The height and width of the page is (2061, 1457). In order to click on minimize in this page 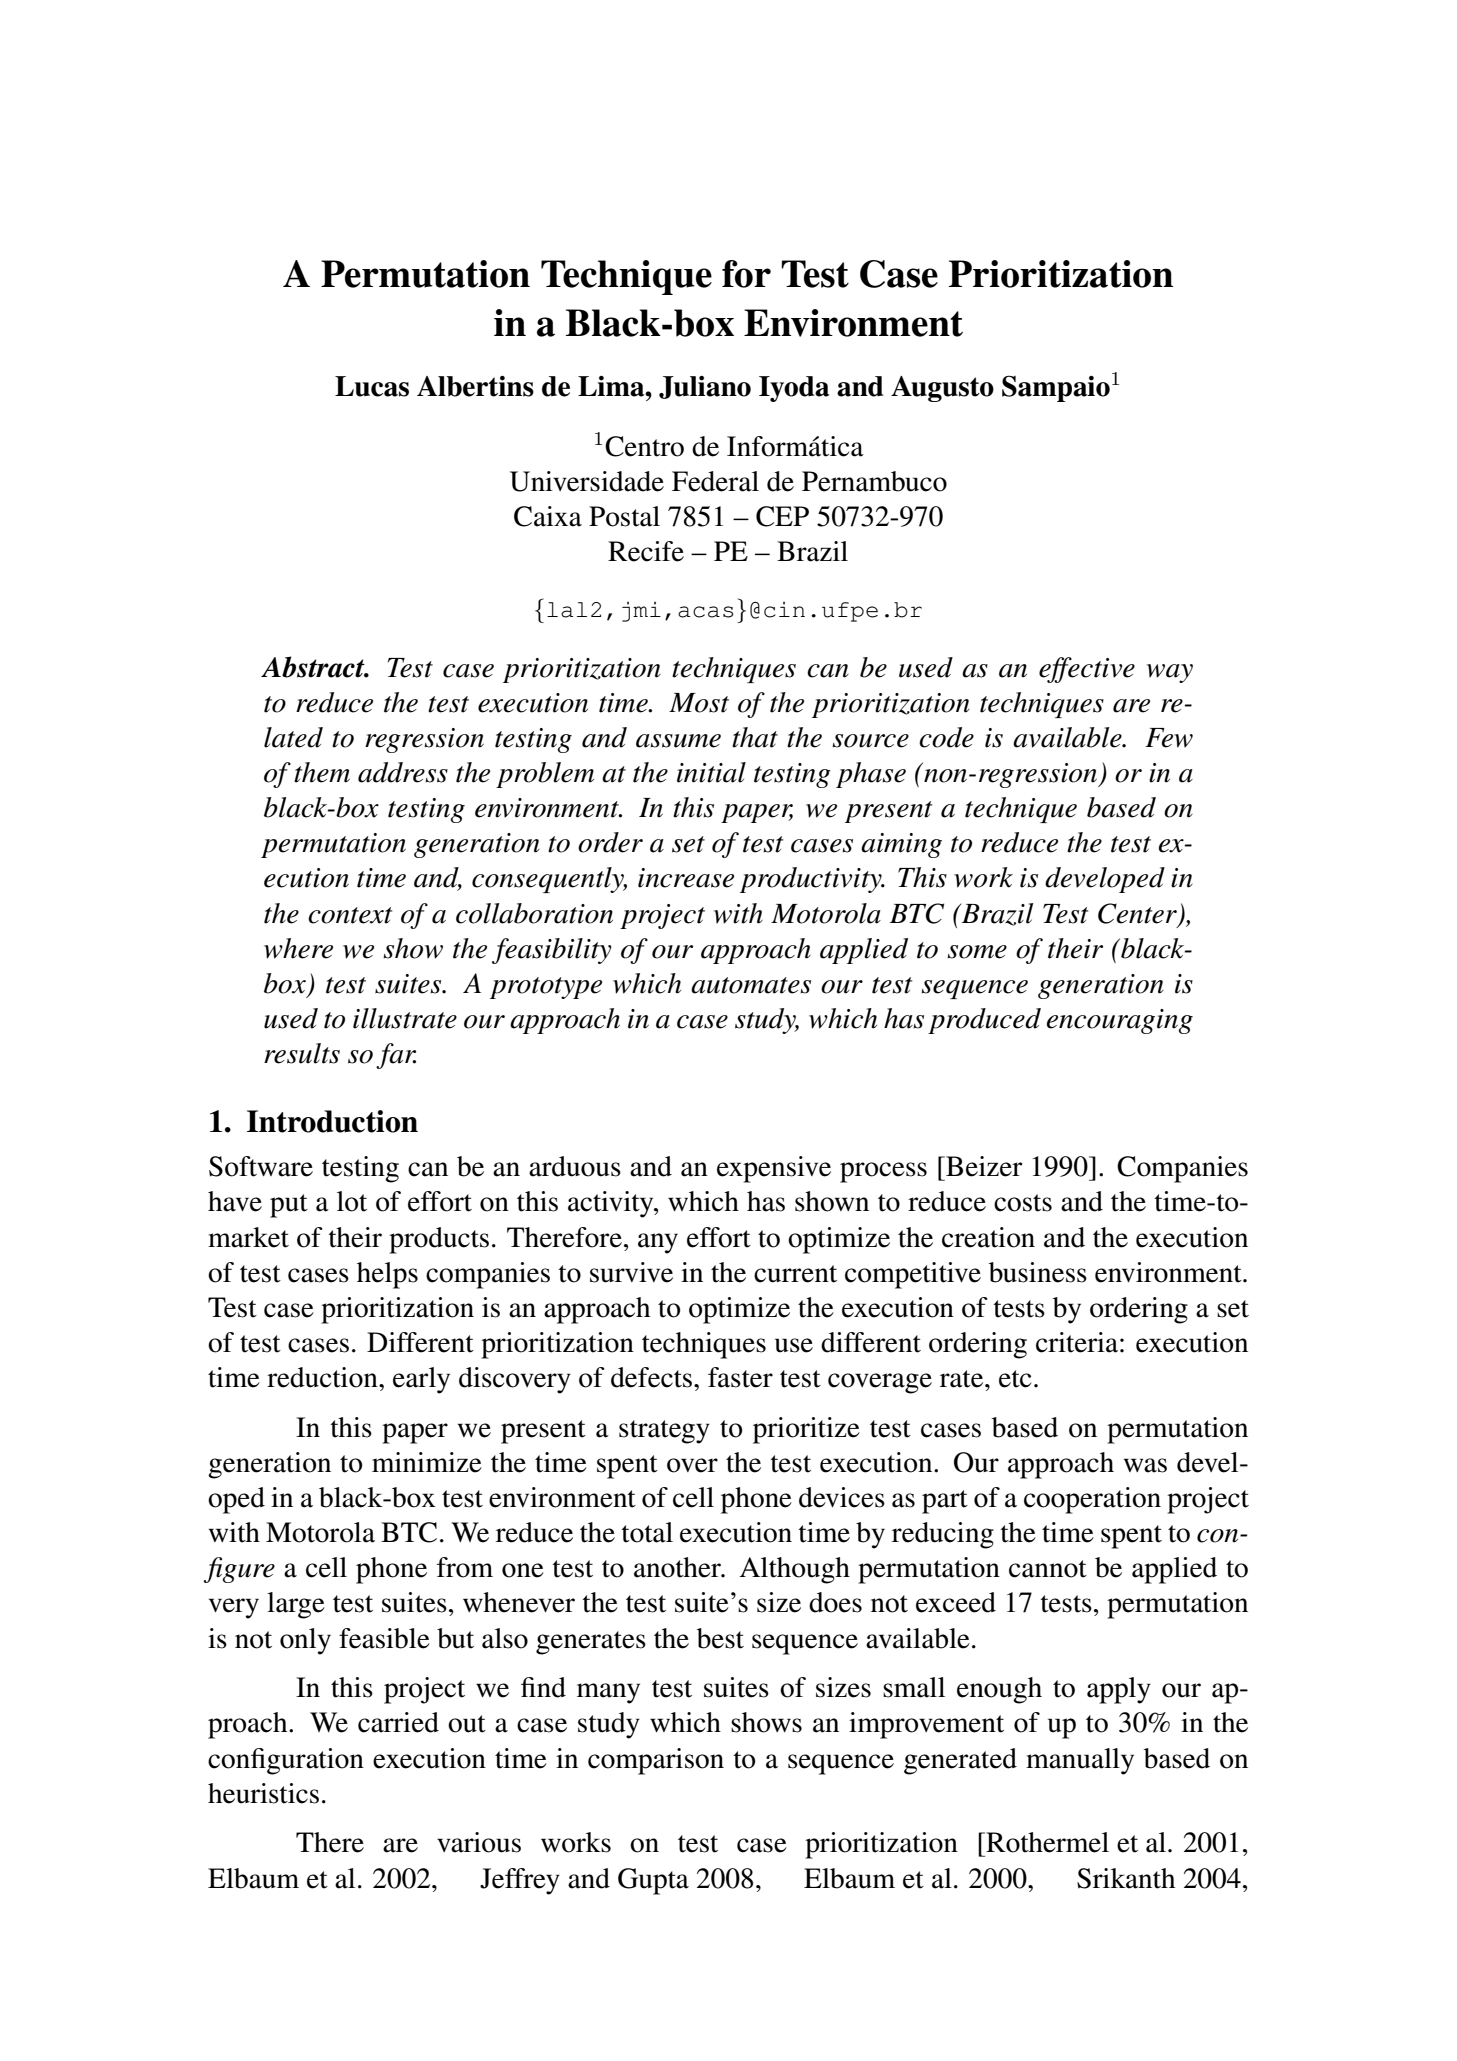, I will do `click(427, 1462)`.
